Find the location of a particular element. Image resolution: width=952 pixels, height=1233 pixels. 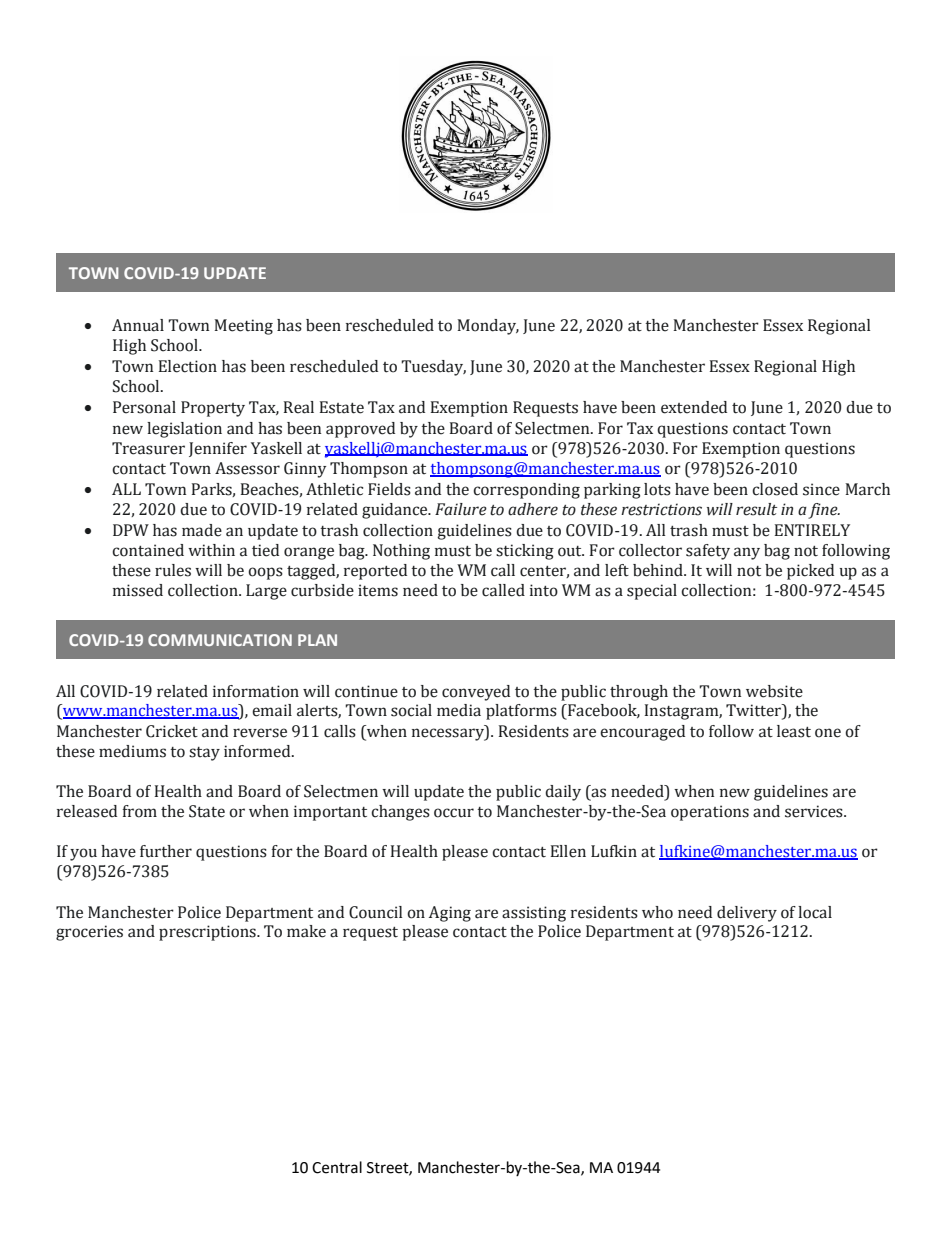

Central is located at coordinates (337, 1167).
